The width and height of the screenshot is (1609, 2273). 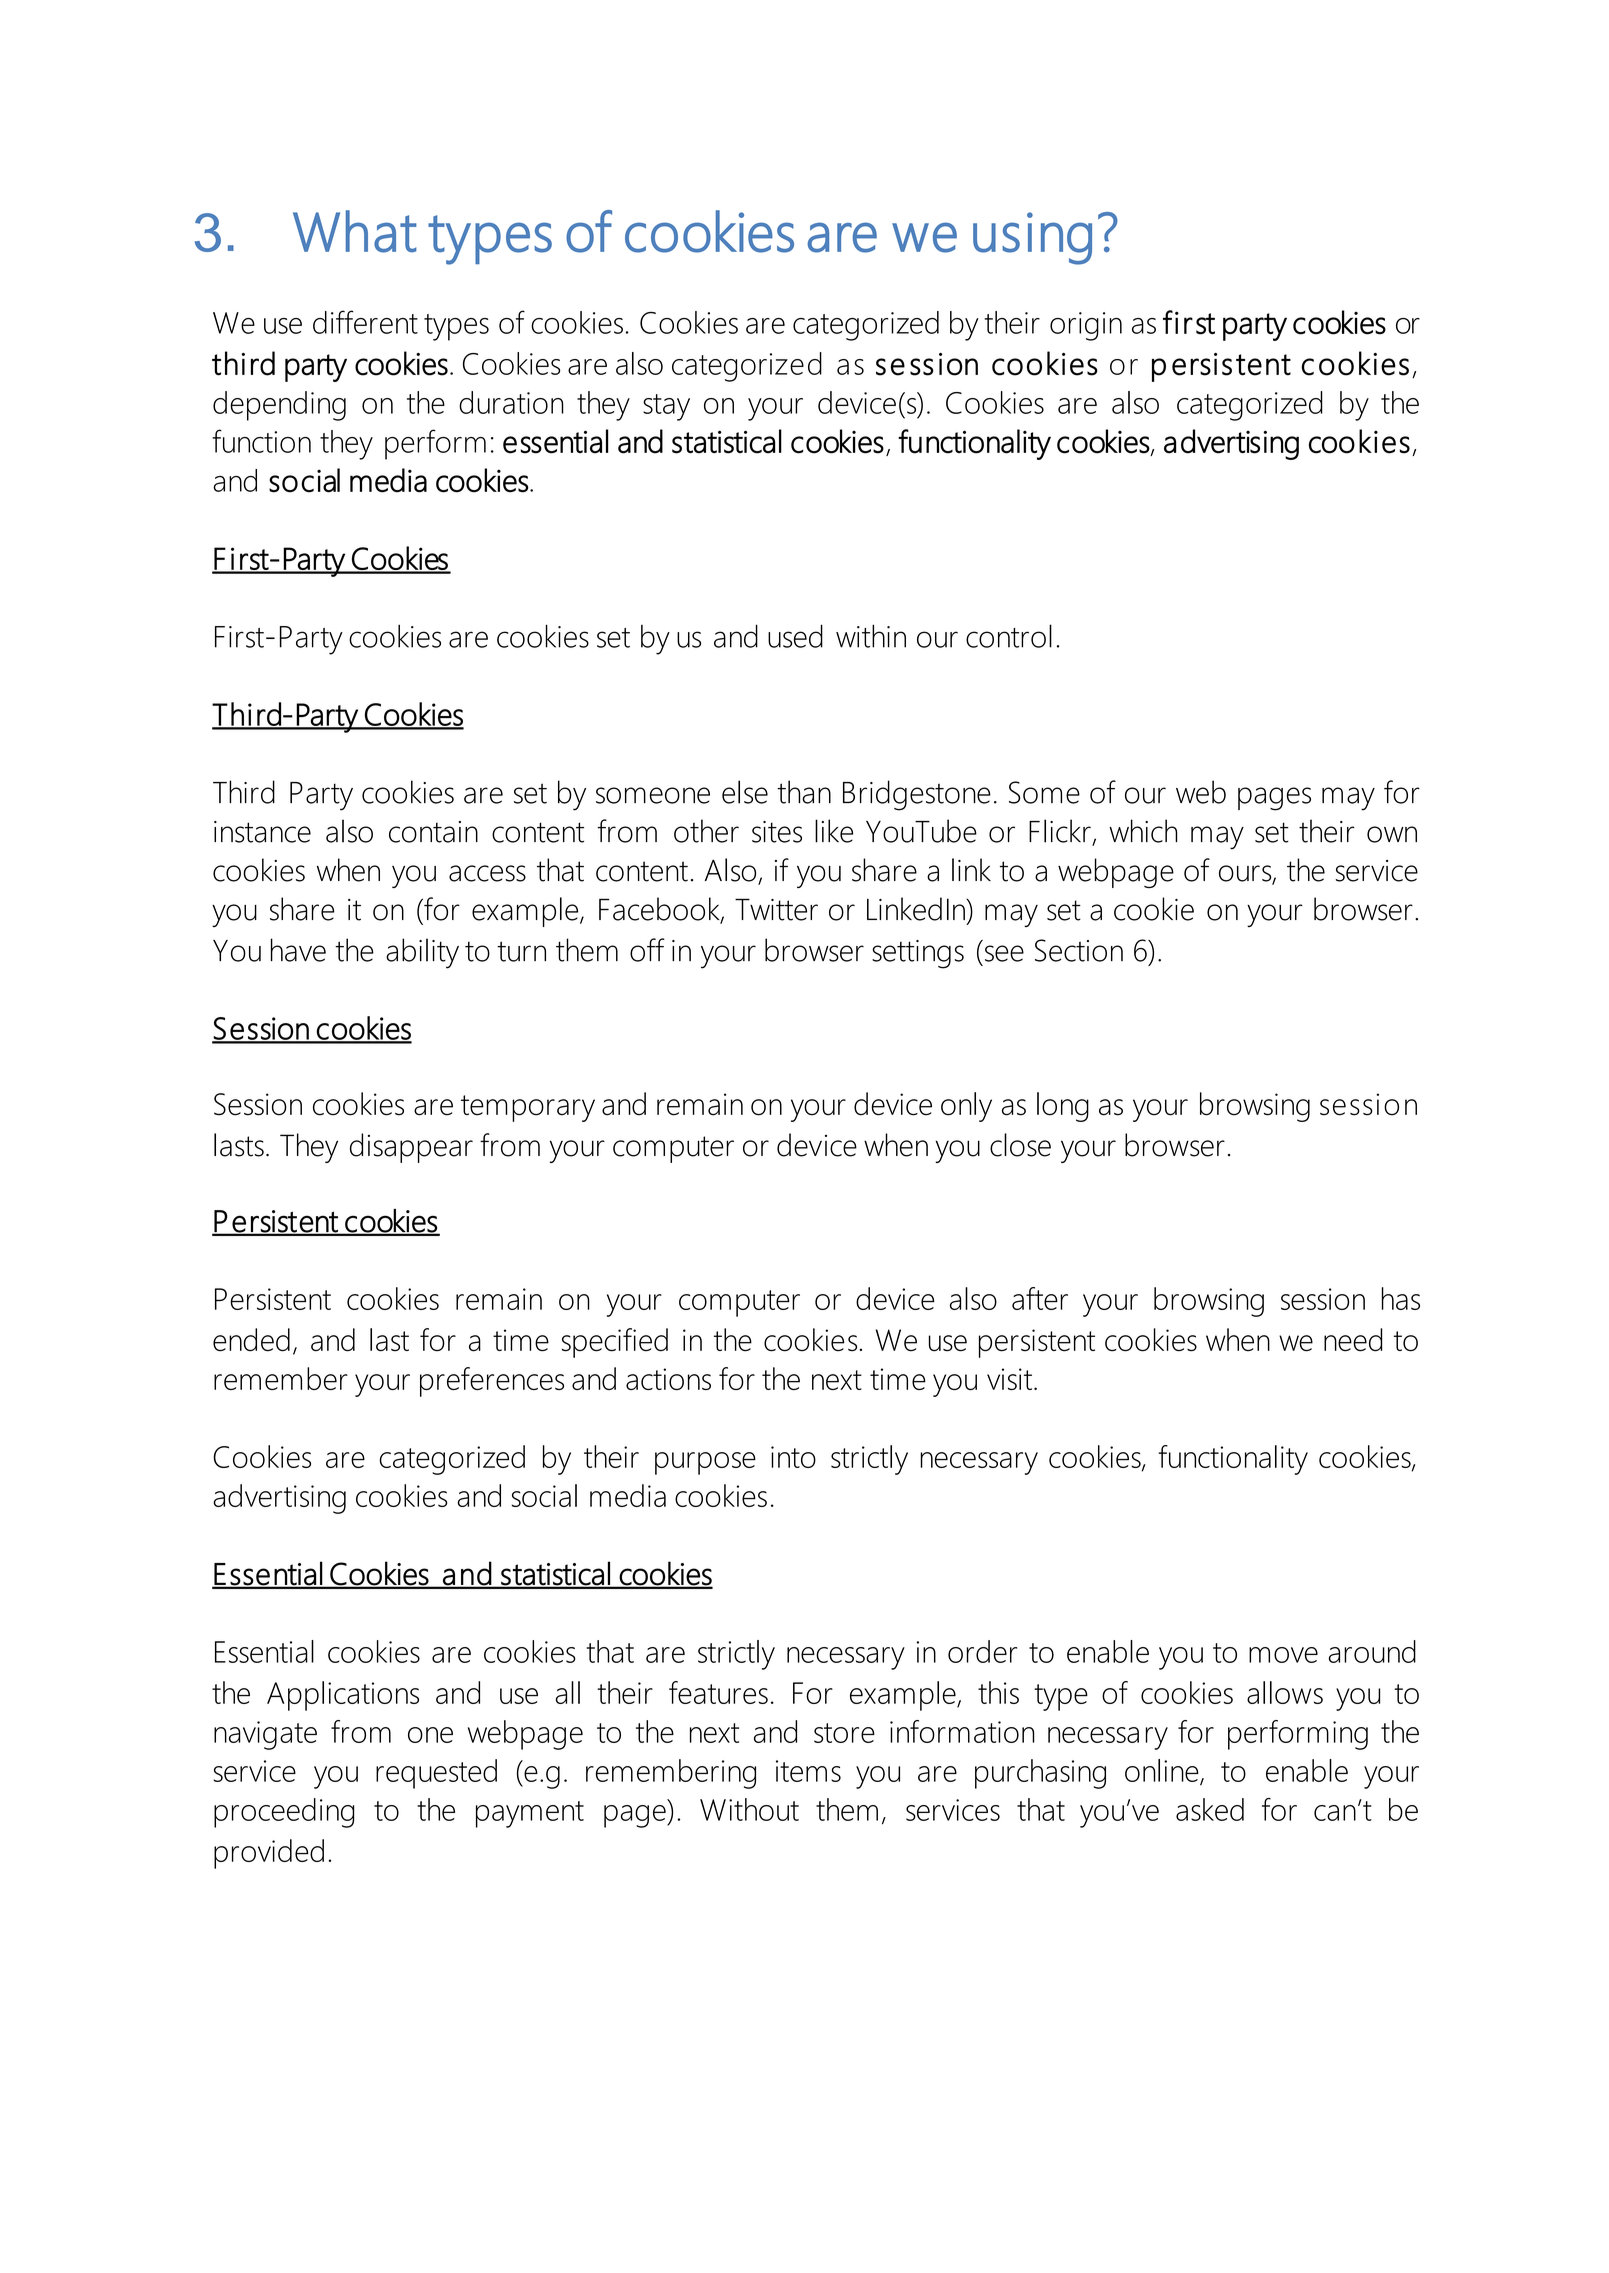 What do you see at coordinates (1143, 831) in the screenshot?
I see `which` at bounding box center [1143, 831].
